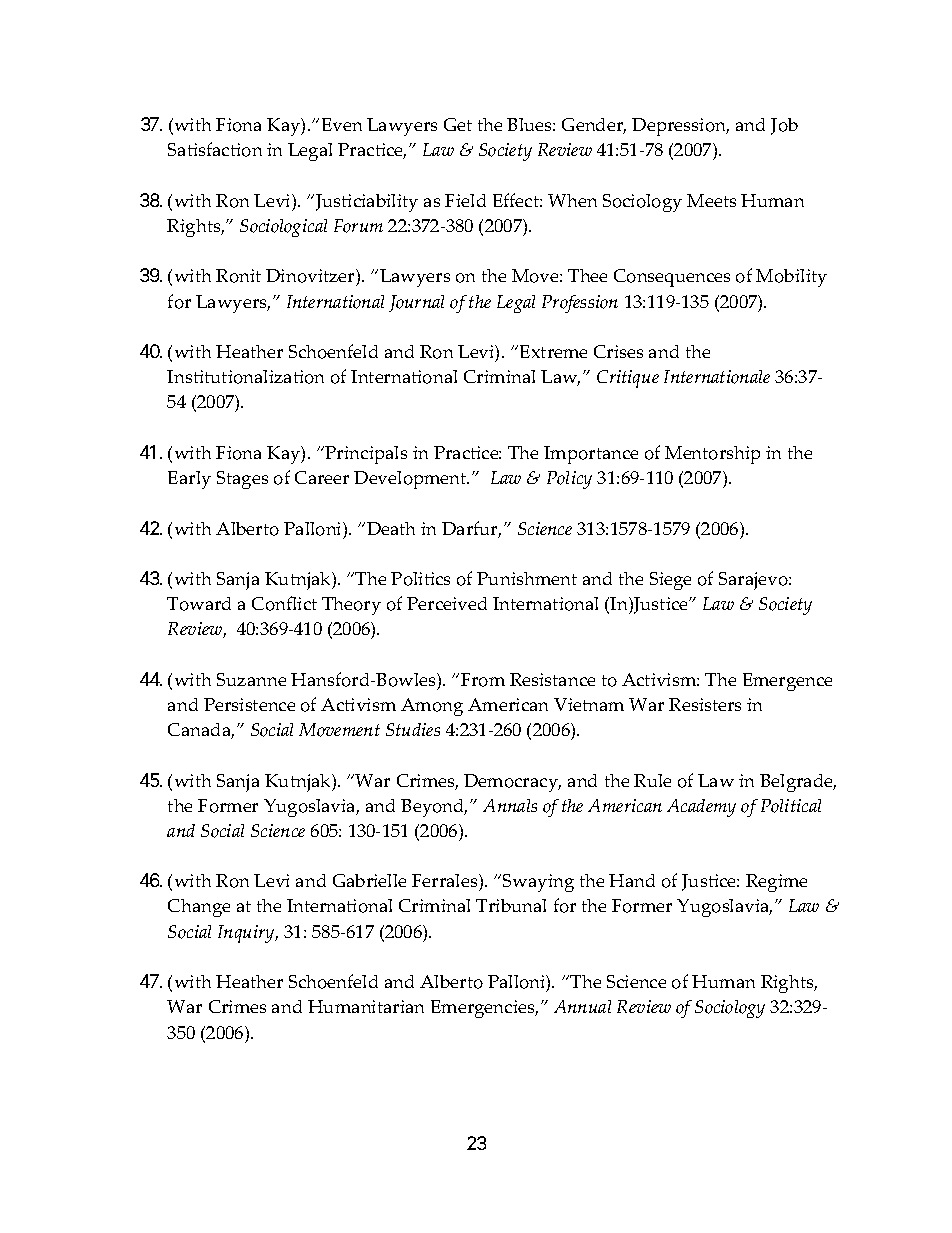 The image size is (952, 1233). I want to click on Regime, so click(776, 883).
